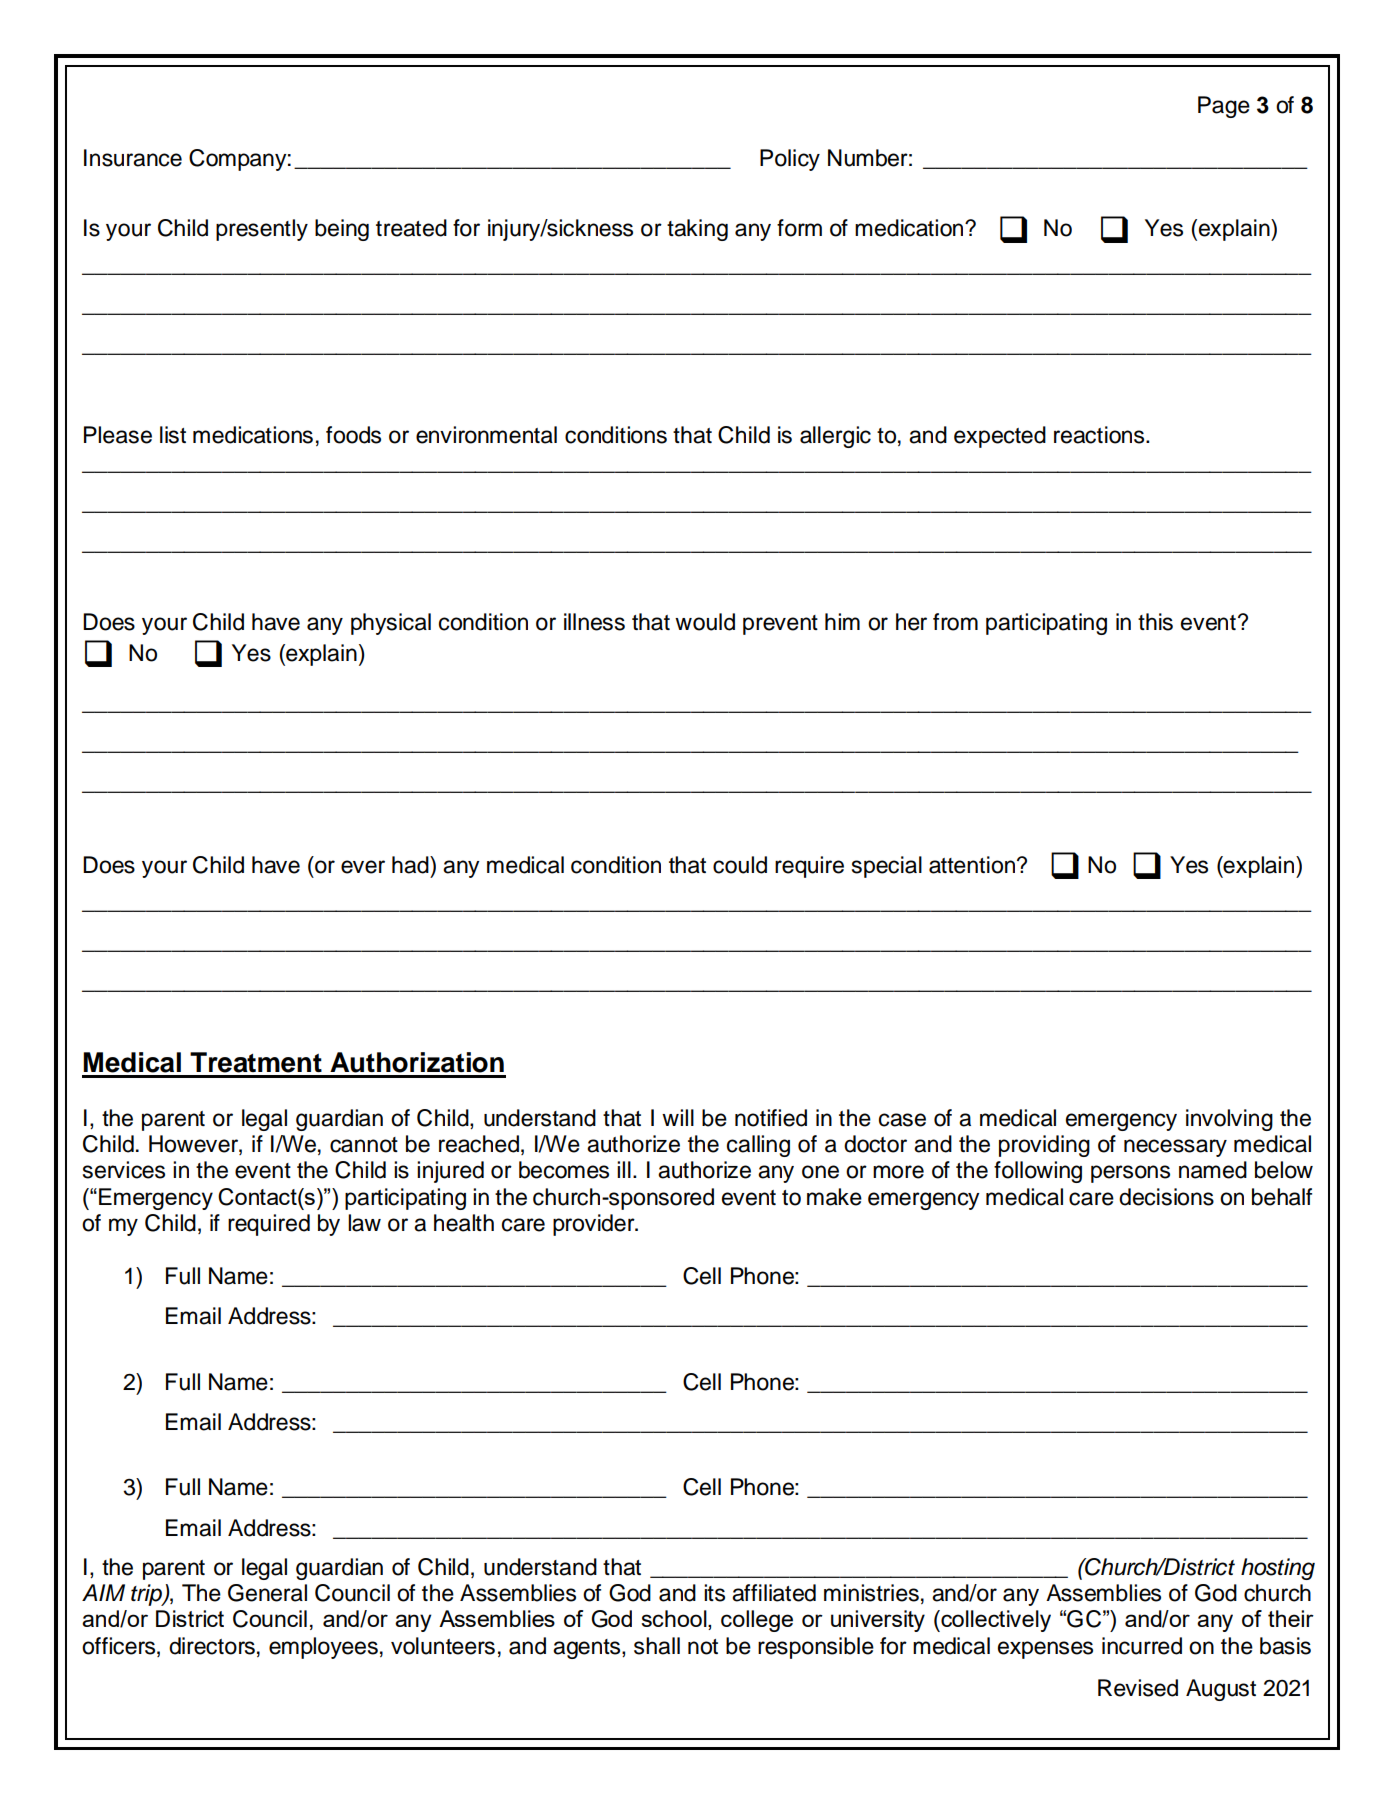 The image size is (1394, 1804). Describe the element at coordinates (740, 865) in the screenshot. I see `could` at that location.
